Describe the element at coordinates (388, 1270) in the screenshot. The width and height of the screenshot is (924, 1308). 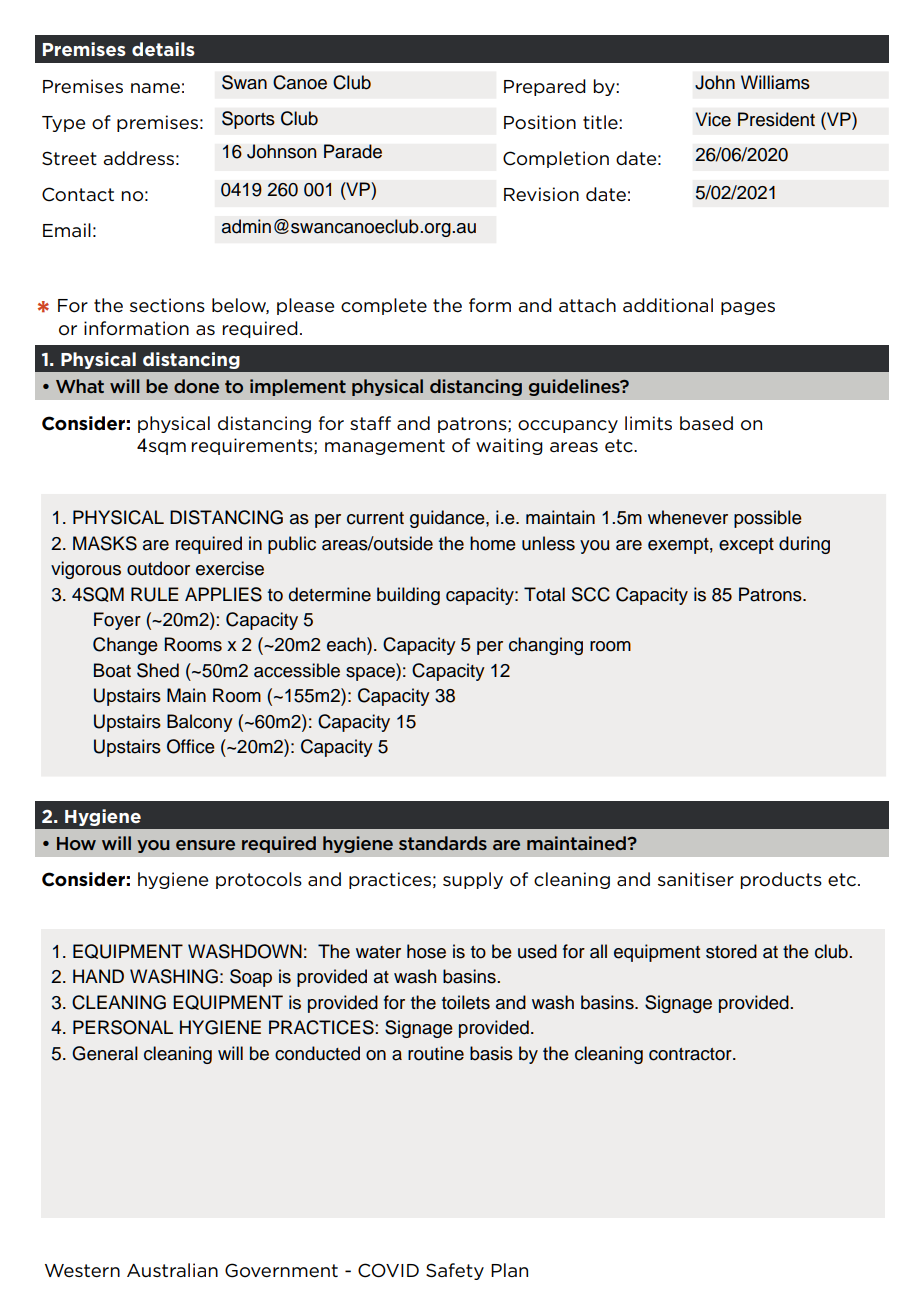
I see `COVID` at that location.
